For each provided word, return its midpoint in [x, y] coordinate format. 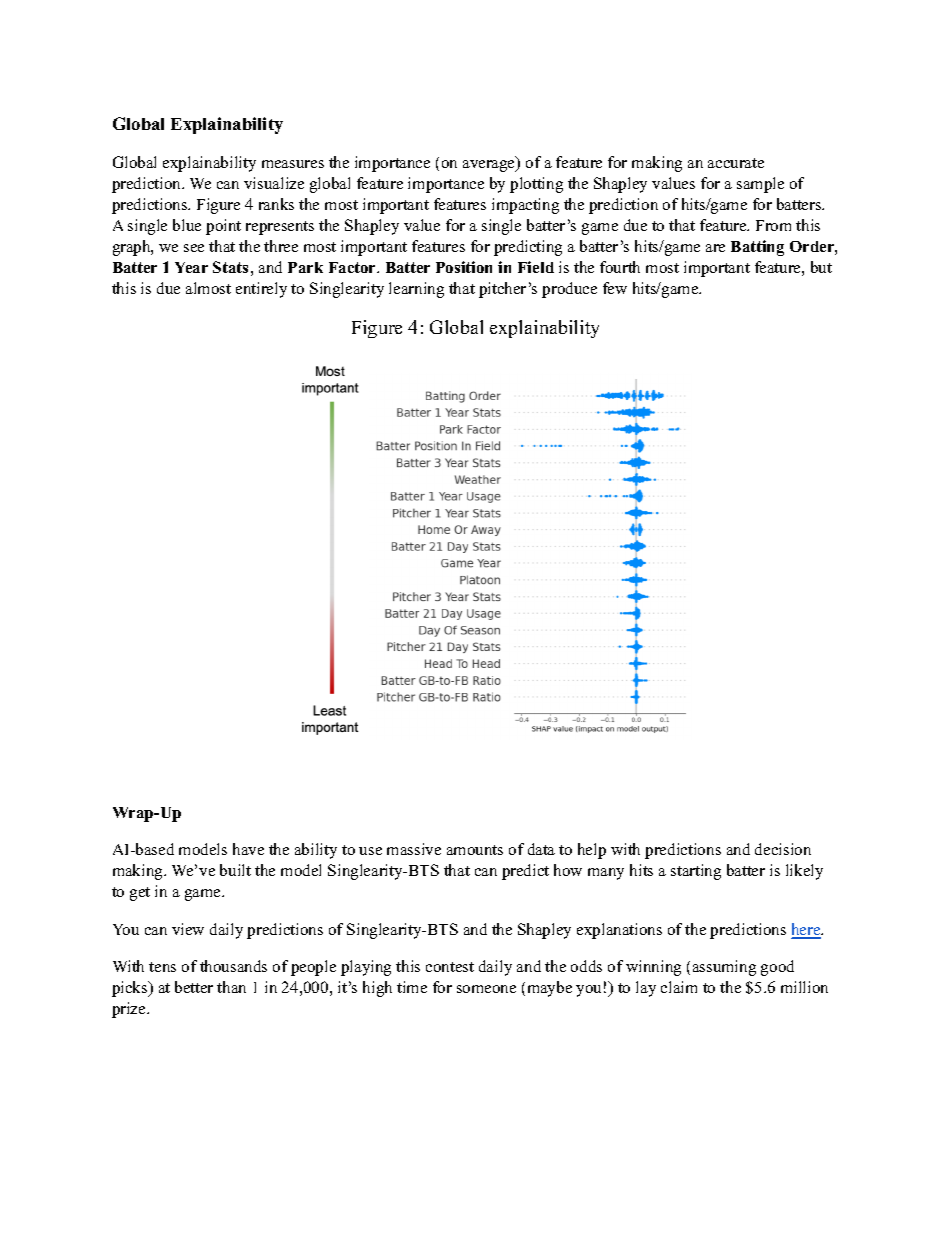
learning [416, 290]
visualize [274, 183]
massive [414, 849]
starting [696, 872]
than [231, 987]
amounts [475, 850]
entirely [261, 290]
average [490, 165]
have [248, 849]
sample [760, 185]
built [235, 870]
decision [783, 849]
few [615, 288]
